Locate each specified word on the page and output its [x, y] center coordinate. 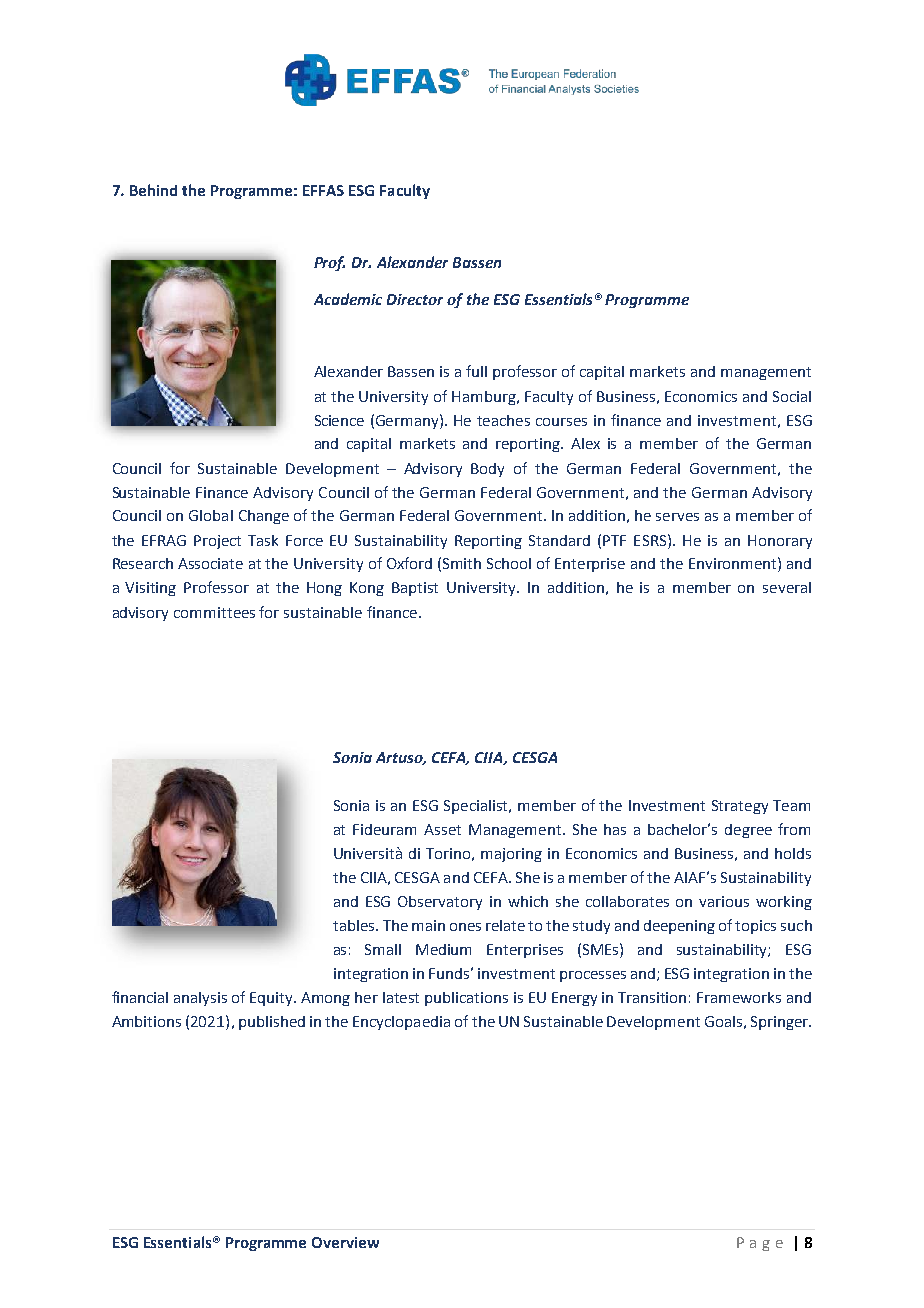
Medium [443, 949]
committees [214, 612]
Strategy [740, 807]
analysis [200, 999]
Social [792, 396]
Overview [345, 1242]
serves [677, 517]
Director [415, 299]
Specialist [477, 807]
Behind [153, 190]
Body [487, 470]
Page [760, 1244]
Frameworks [739, 997]
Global [211, 515]
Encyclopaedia [401, 1023]
